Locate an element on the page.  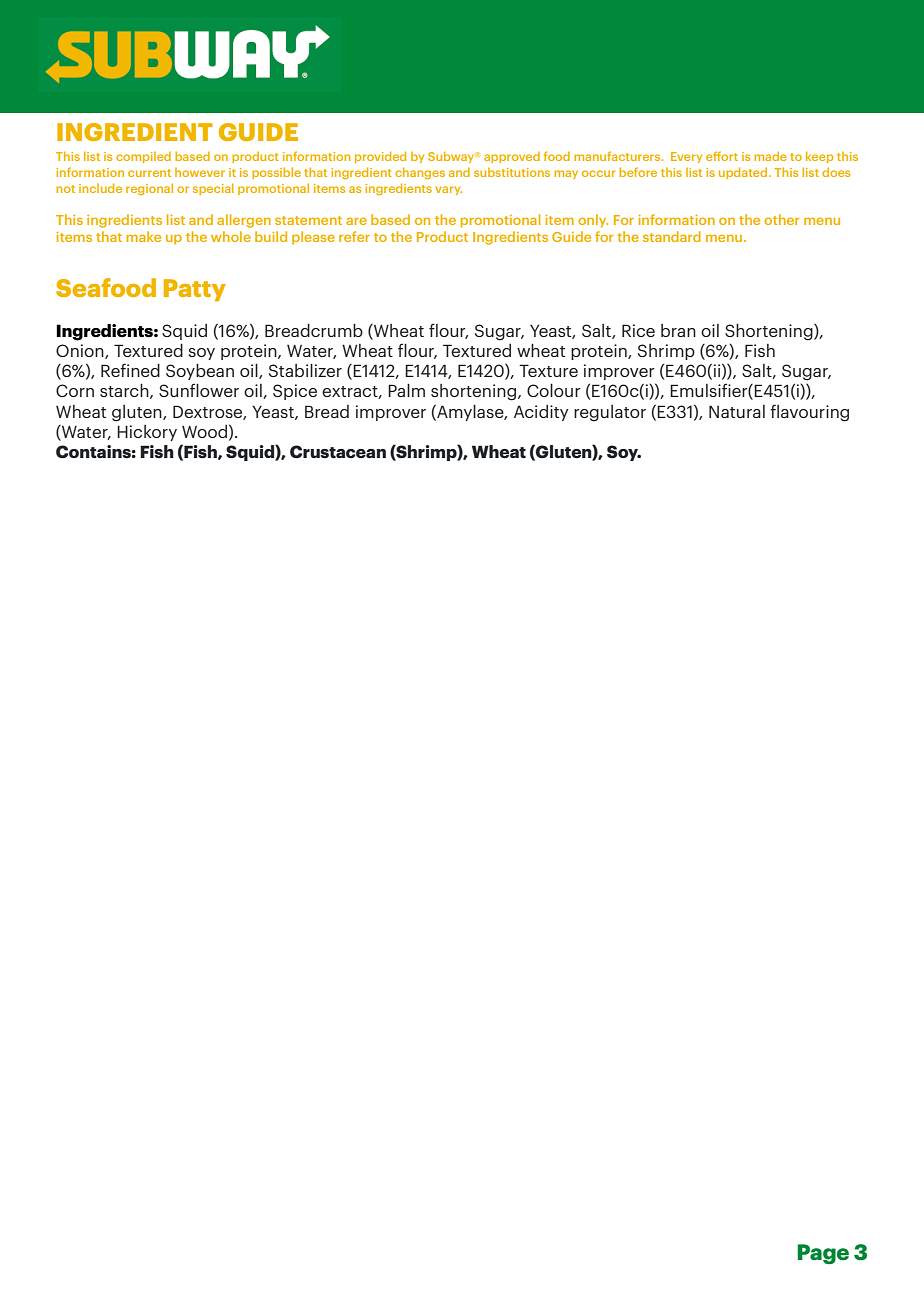
Crustacean is located at coordinates (338, 451).
